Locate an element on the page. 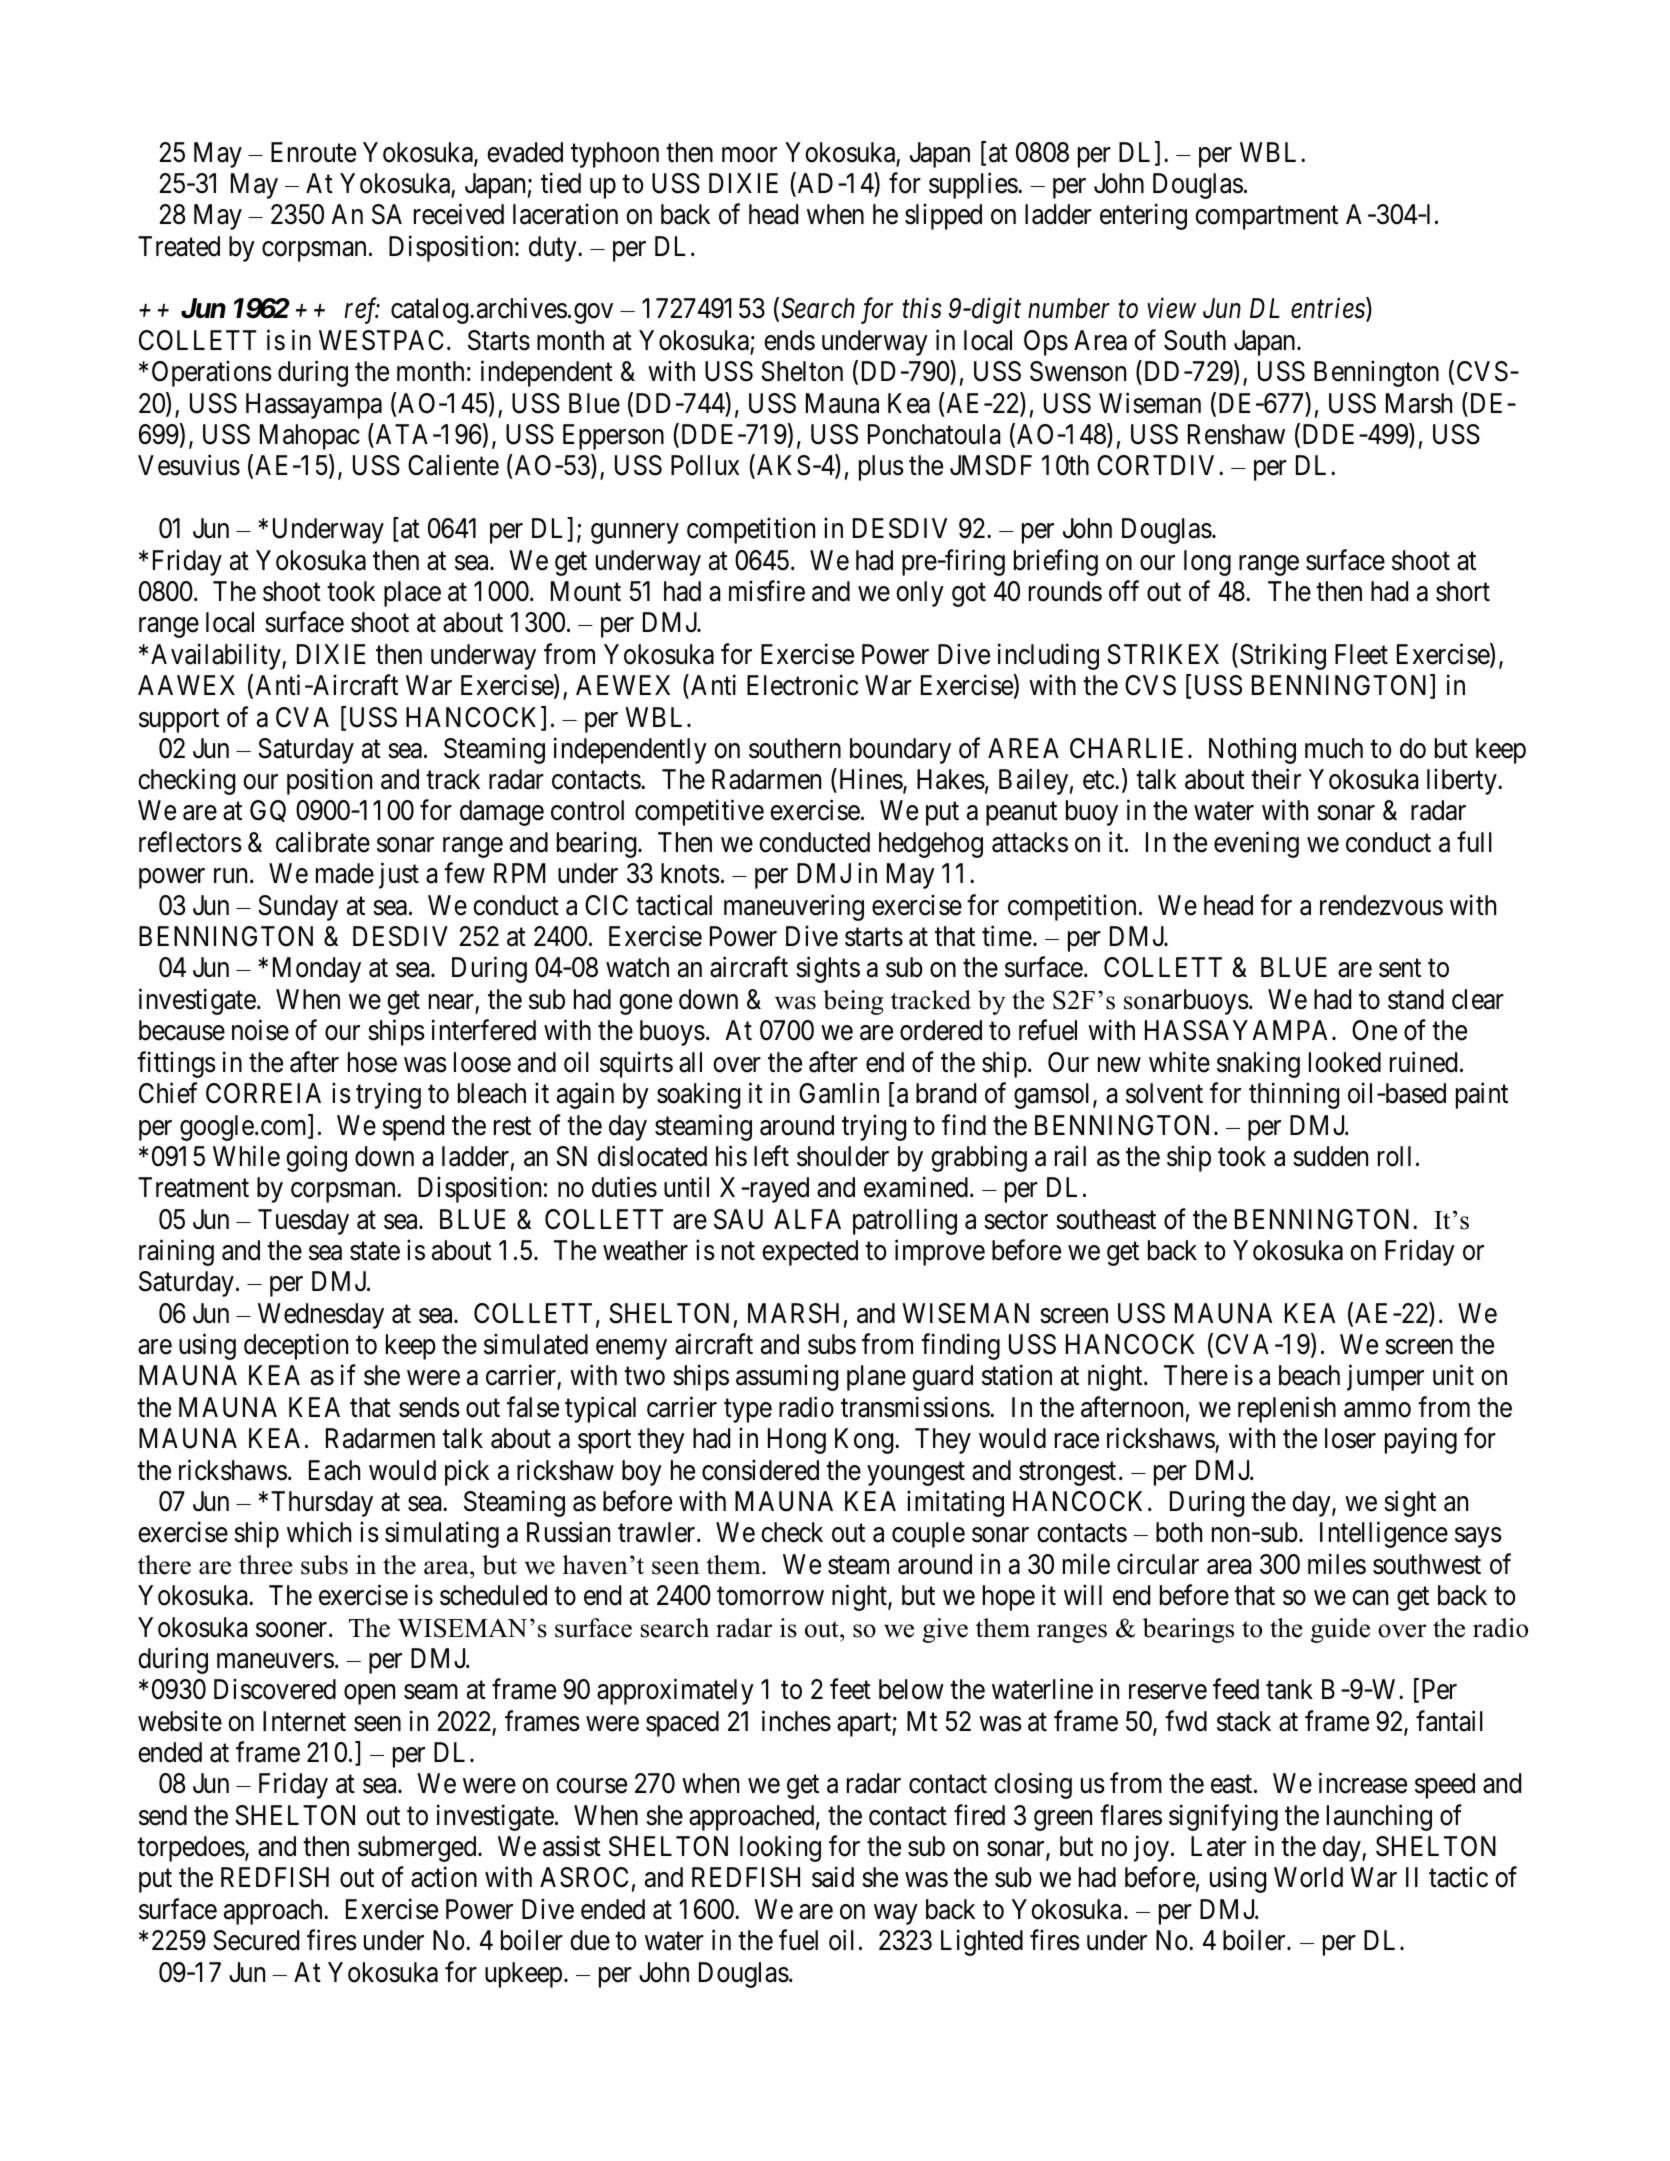  assuming is located at coordinates (787, 1378).
